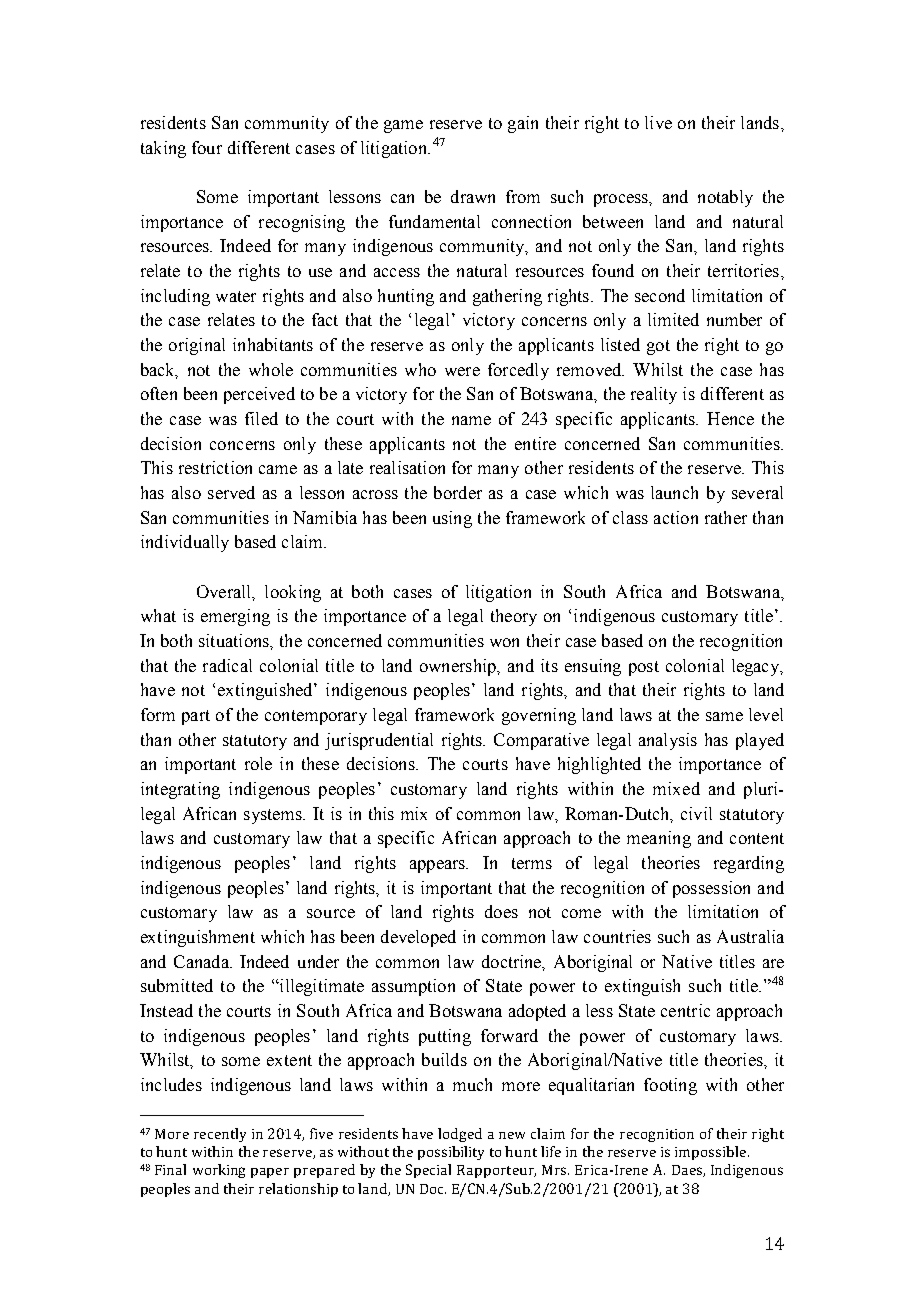 This screenshot has height=1309, width=924. I want to click on extent, so click(289, 1060).
